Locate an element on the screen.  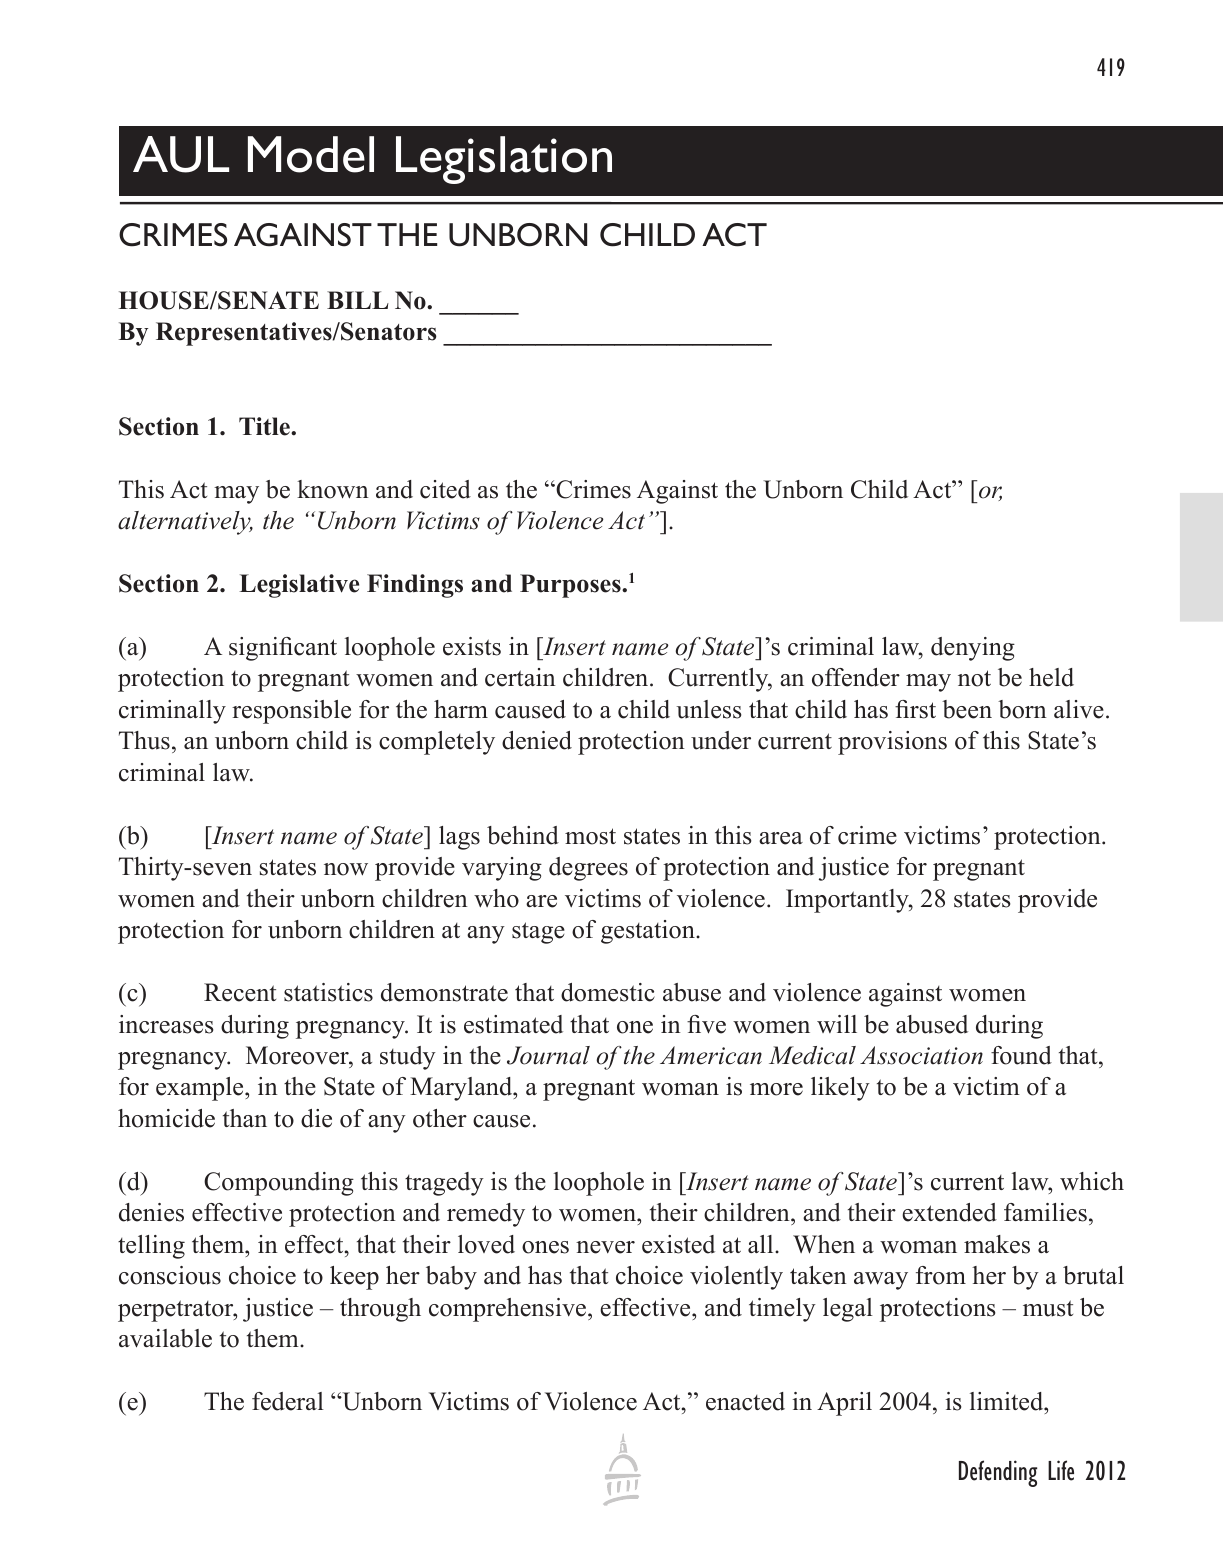
cited is located at coordinates (445, 489).
